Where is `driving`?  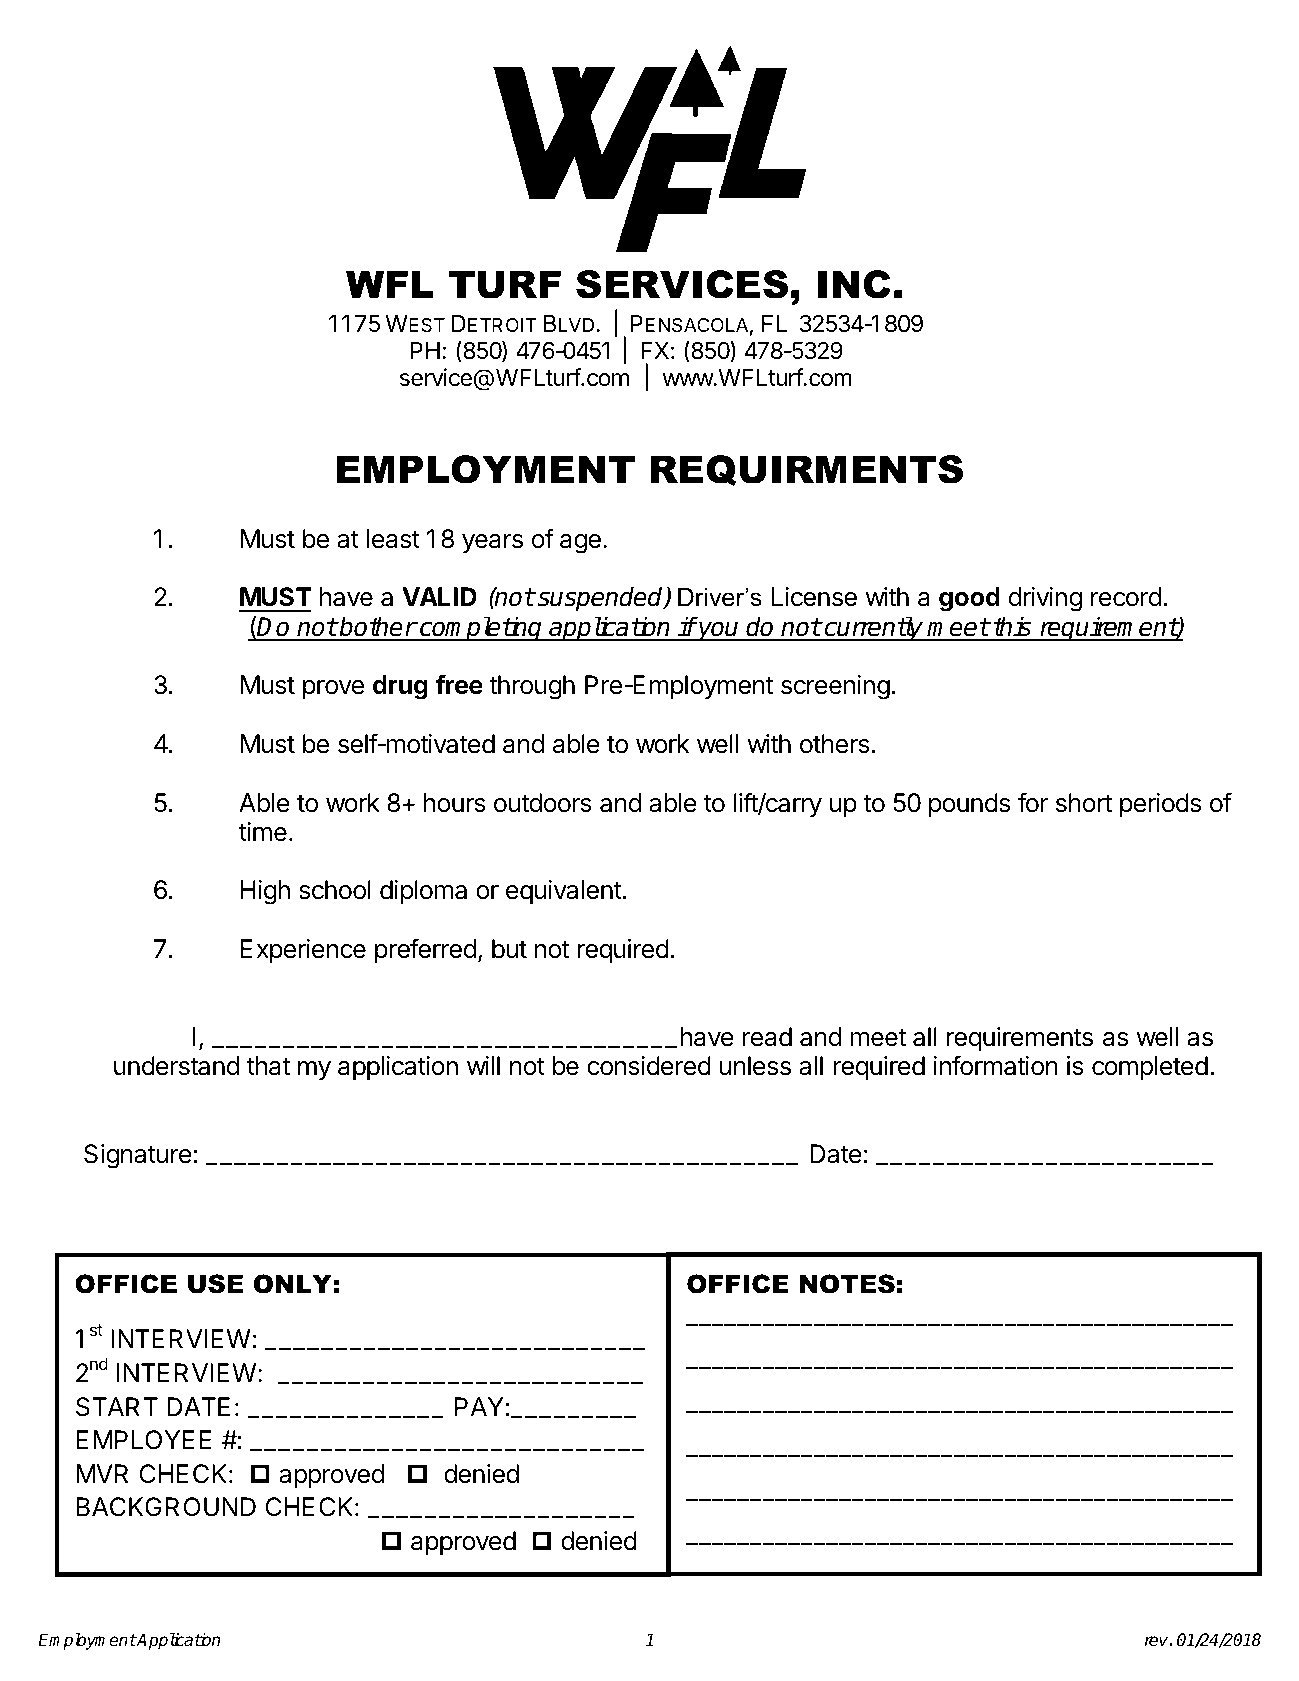
driving is located at coordinates (1045, 599).
